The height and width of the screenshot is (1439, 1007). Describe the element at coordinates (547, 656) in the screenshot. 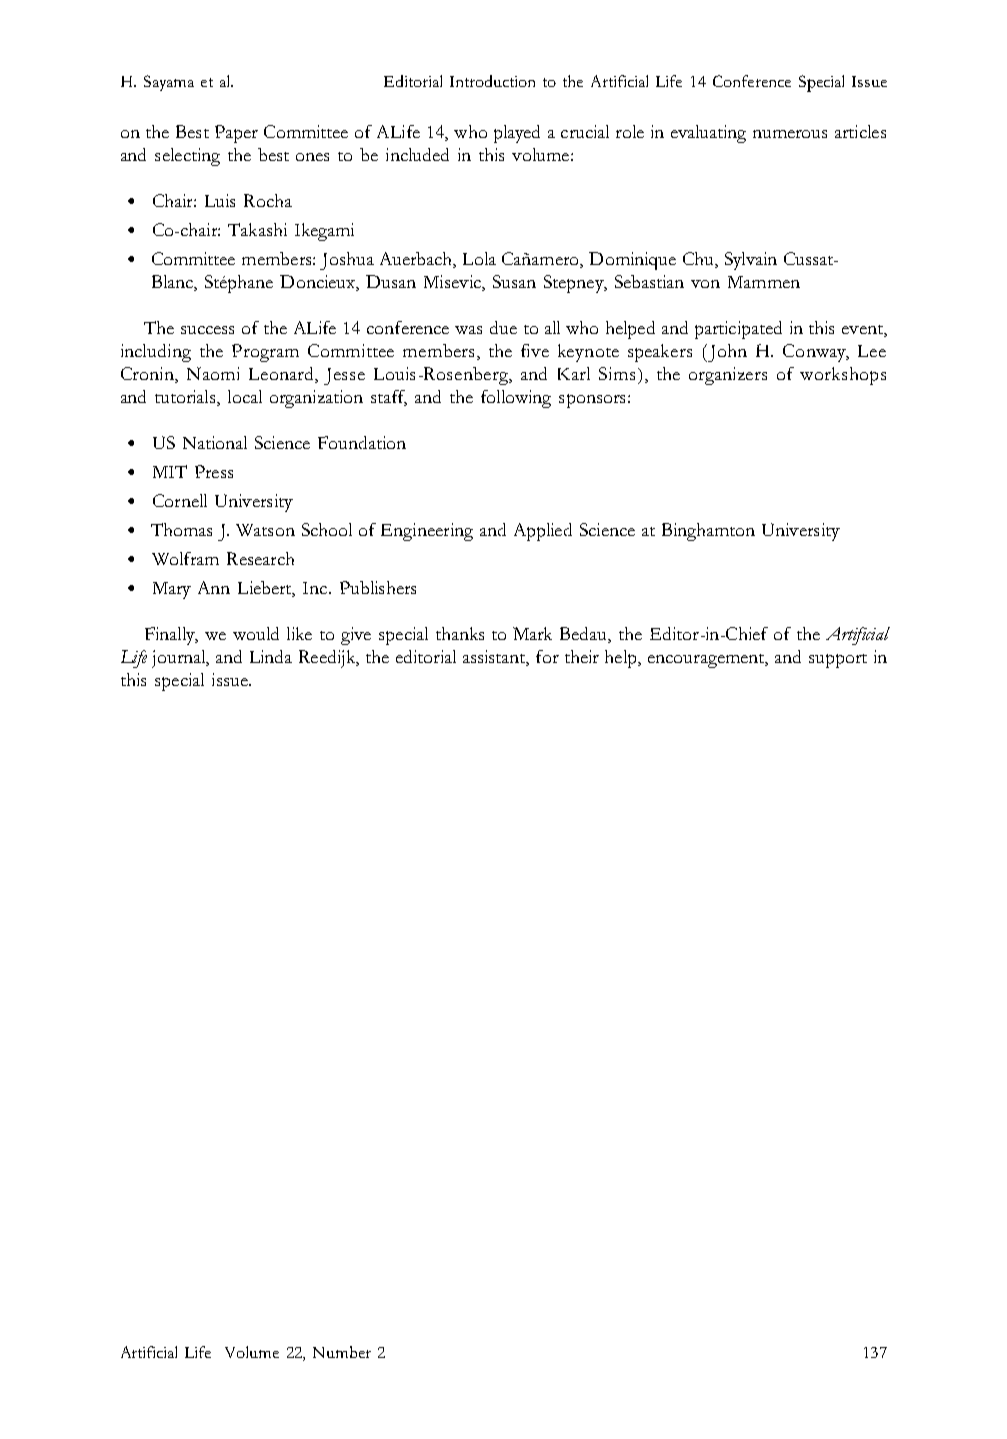

I see `for` at that location.
